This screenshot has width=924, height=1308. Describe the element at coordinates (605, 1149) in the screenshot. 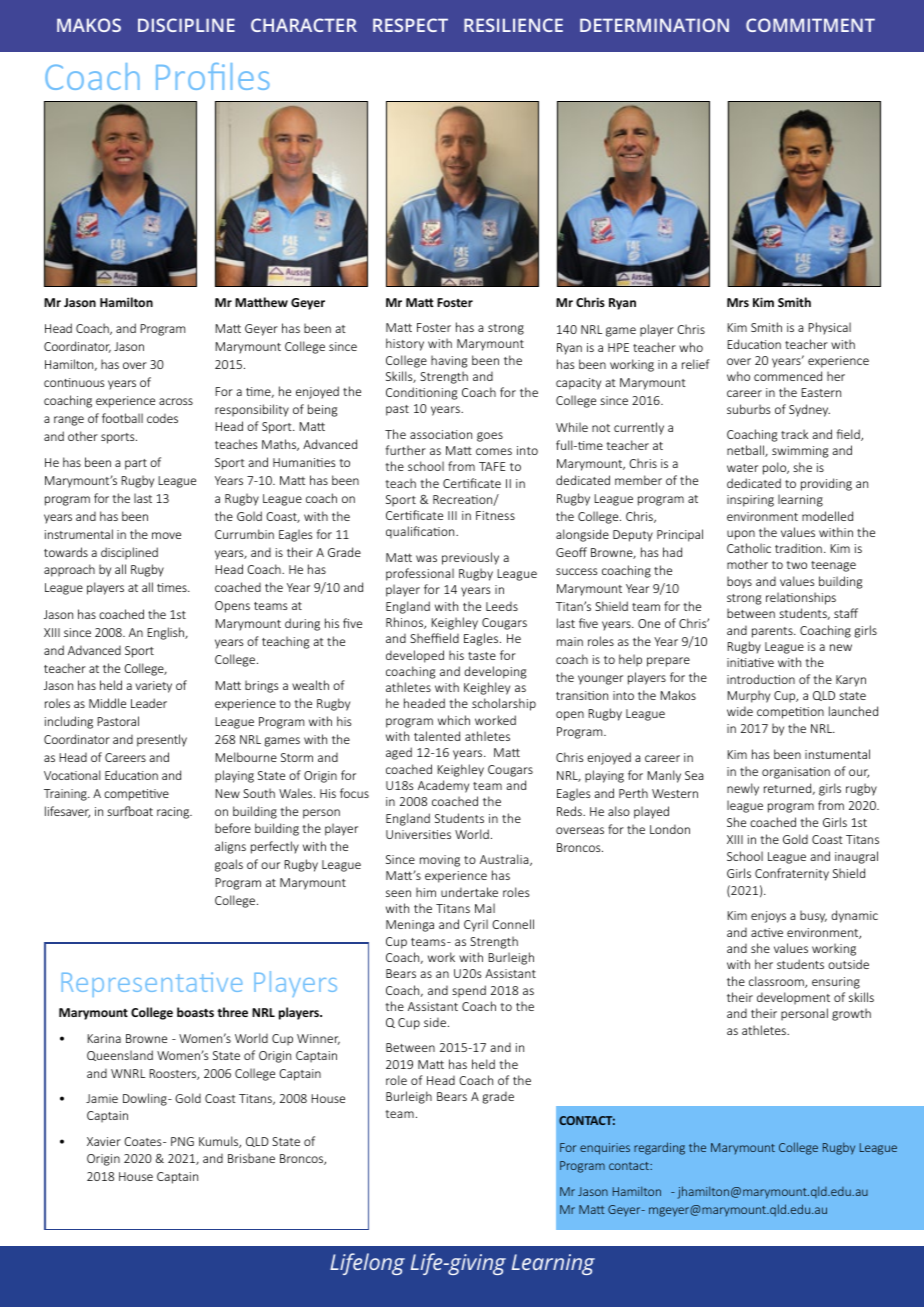

I see `enquiries` at that location.
